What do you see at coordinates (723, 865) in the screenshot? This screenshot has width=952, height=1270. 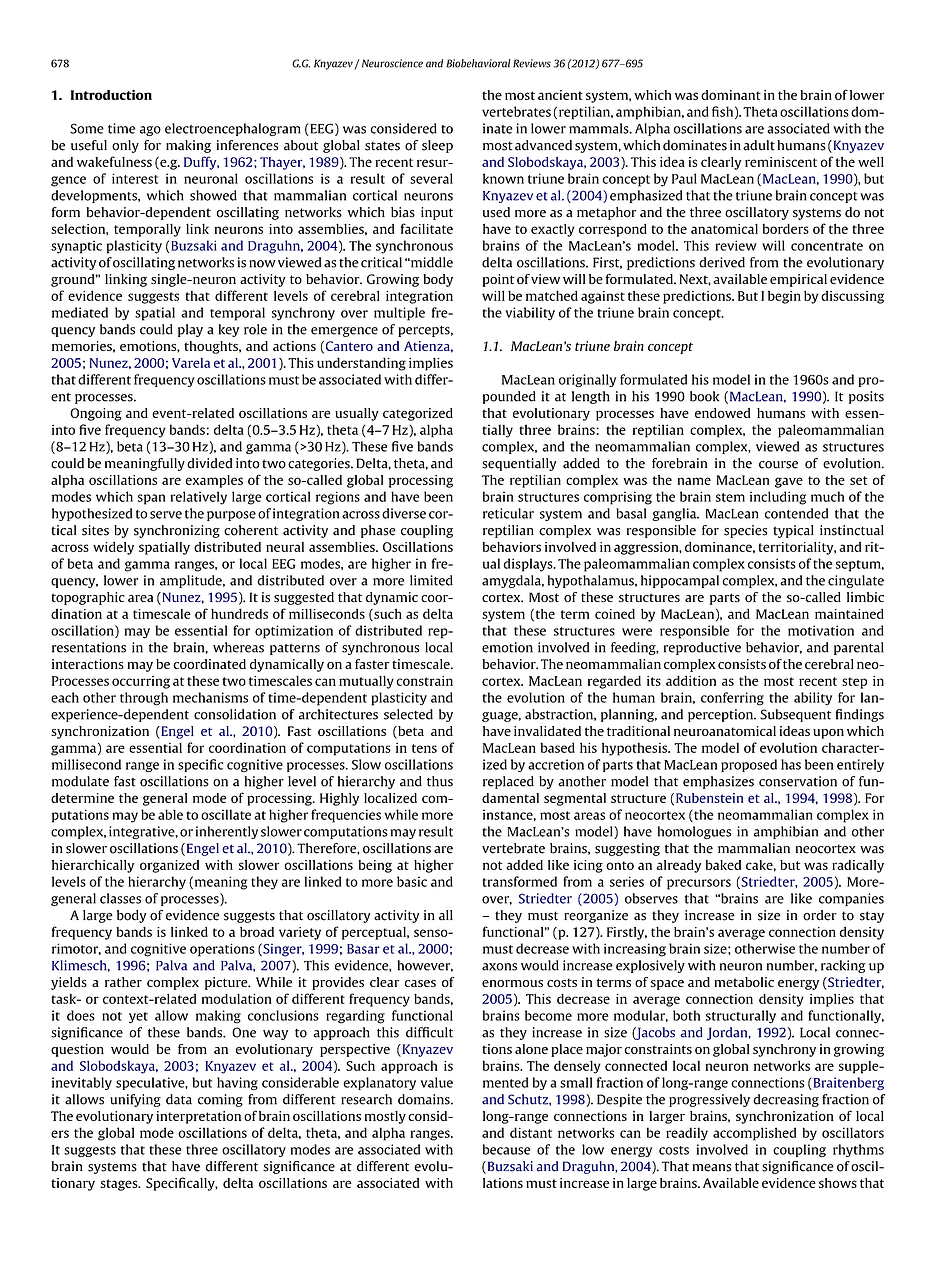 I see `baked` at bounding box center [723, 865].
